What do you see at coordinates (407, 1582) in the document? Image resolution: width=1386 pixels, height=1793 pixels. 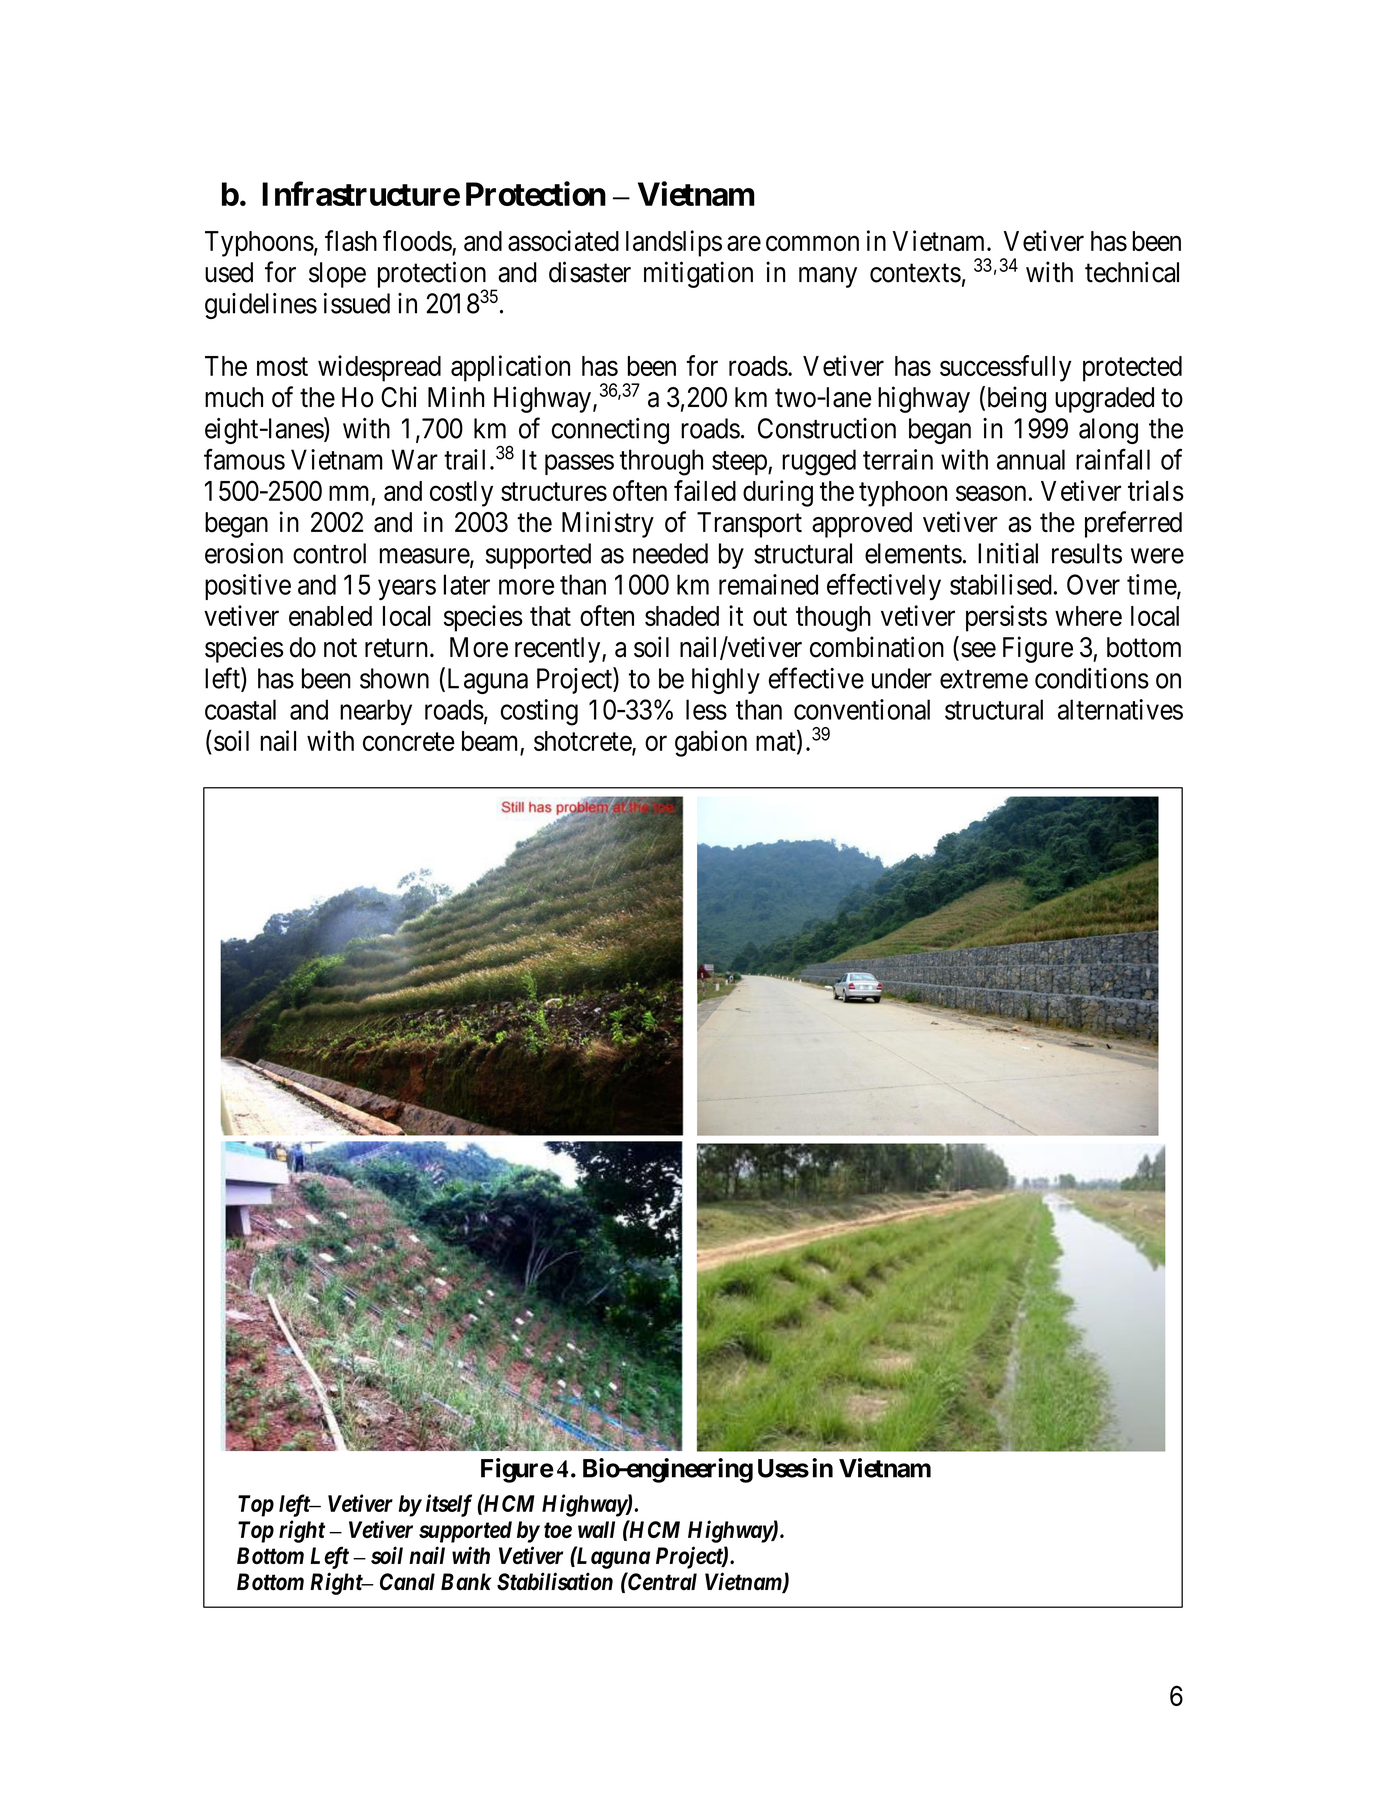 I see `Canal` at bounding box center [407, 1582].
